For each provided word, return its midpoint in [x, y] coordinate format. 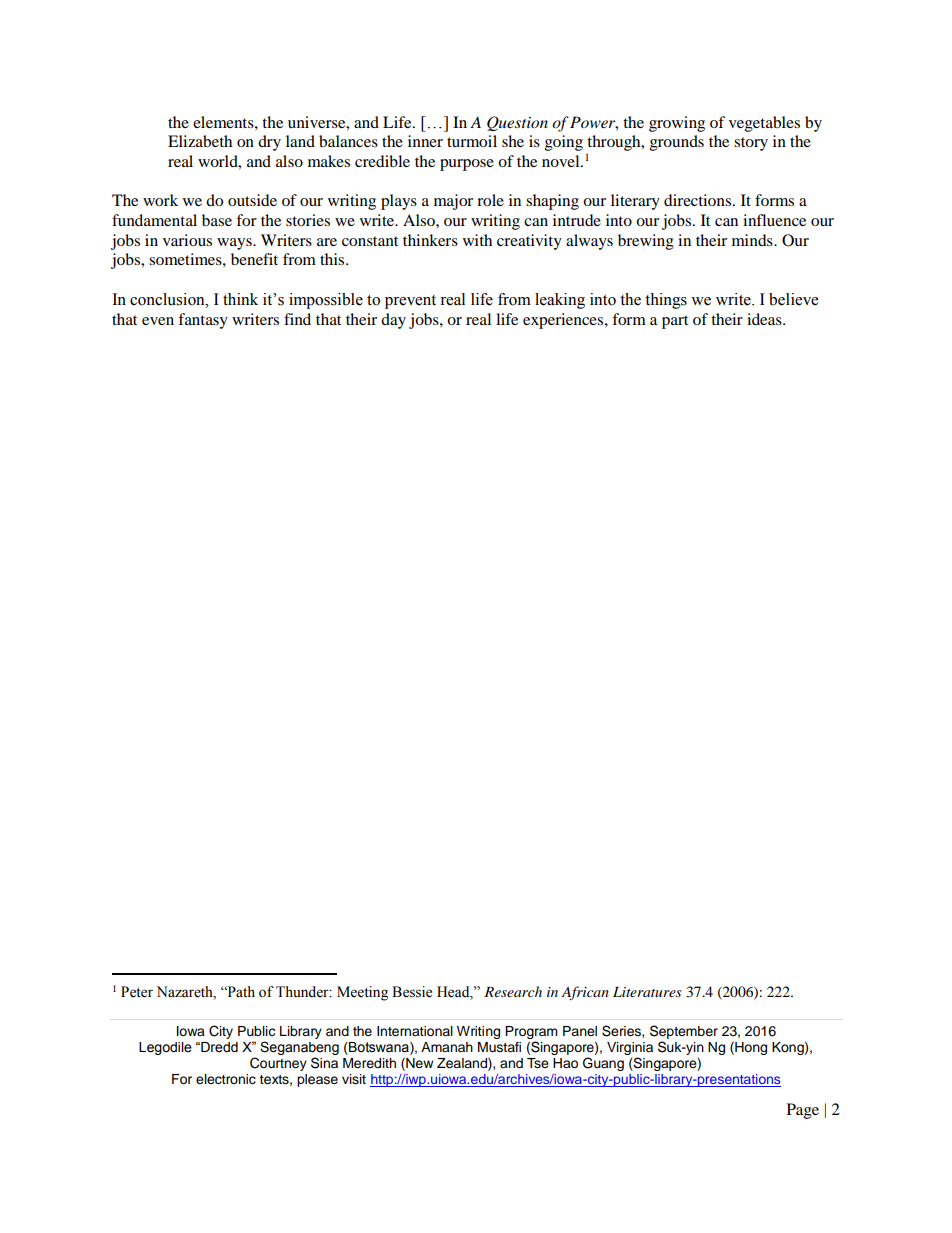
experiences [564, 321]
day [393, 321]
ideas [765, 319]
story [751, 144]
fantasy [203, 321]
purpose [467, 165]
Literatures [647, 992]
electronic [226, 1079]
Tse [538, 1063]
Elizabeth [200, 141]
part [675, 322]
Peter [137, 992]
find [297, 319]
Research [513, 991]
